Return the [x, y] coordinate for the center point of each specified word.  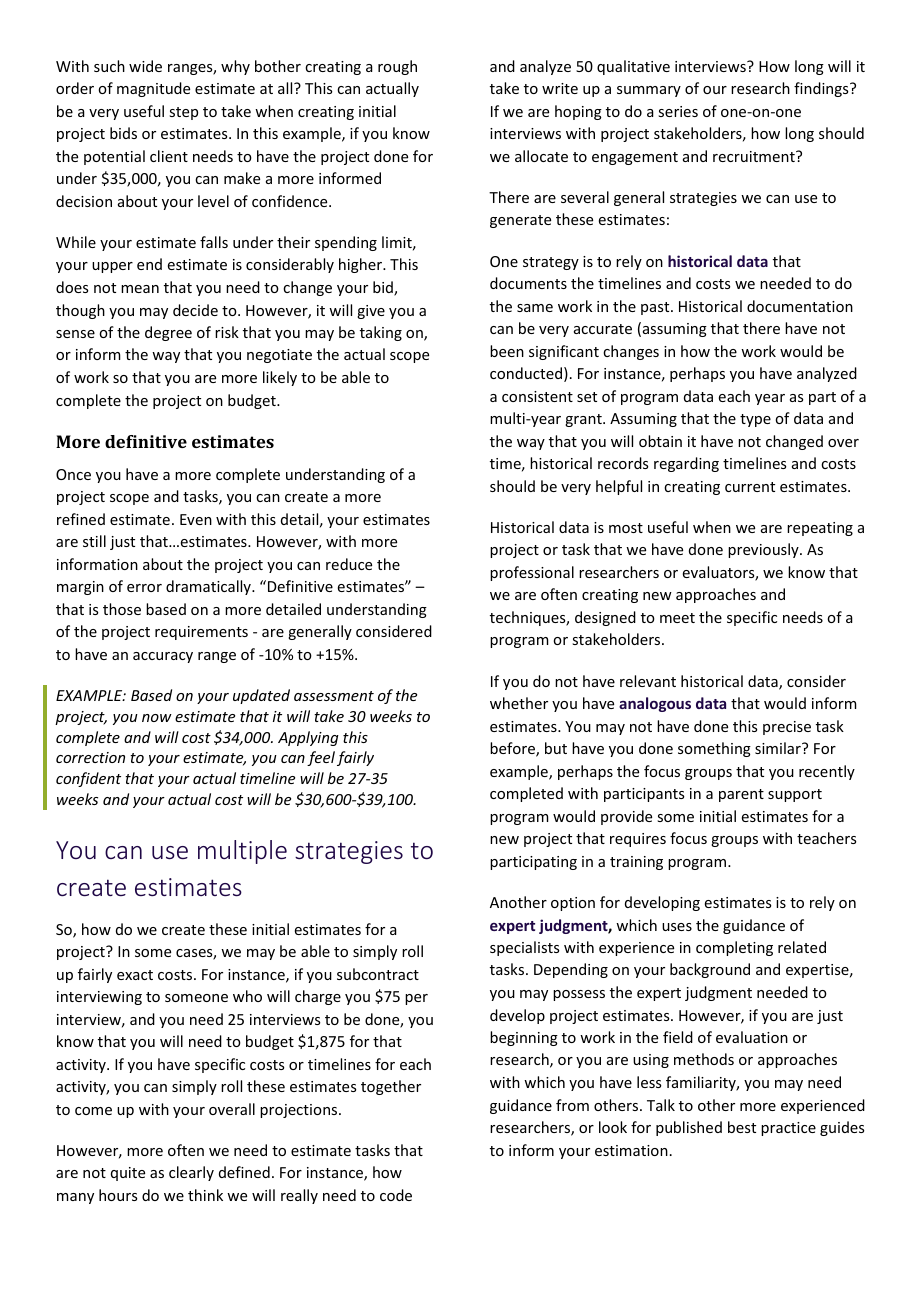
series [678, 111]
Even [196, 519]
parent [741, 795]
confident [88, 779]
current [750, 487]
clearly [191, 1173]
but [556, 748]
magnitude [153, 89]
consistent [537, 396]
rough [397, 67]
